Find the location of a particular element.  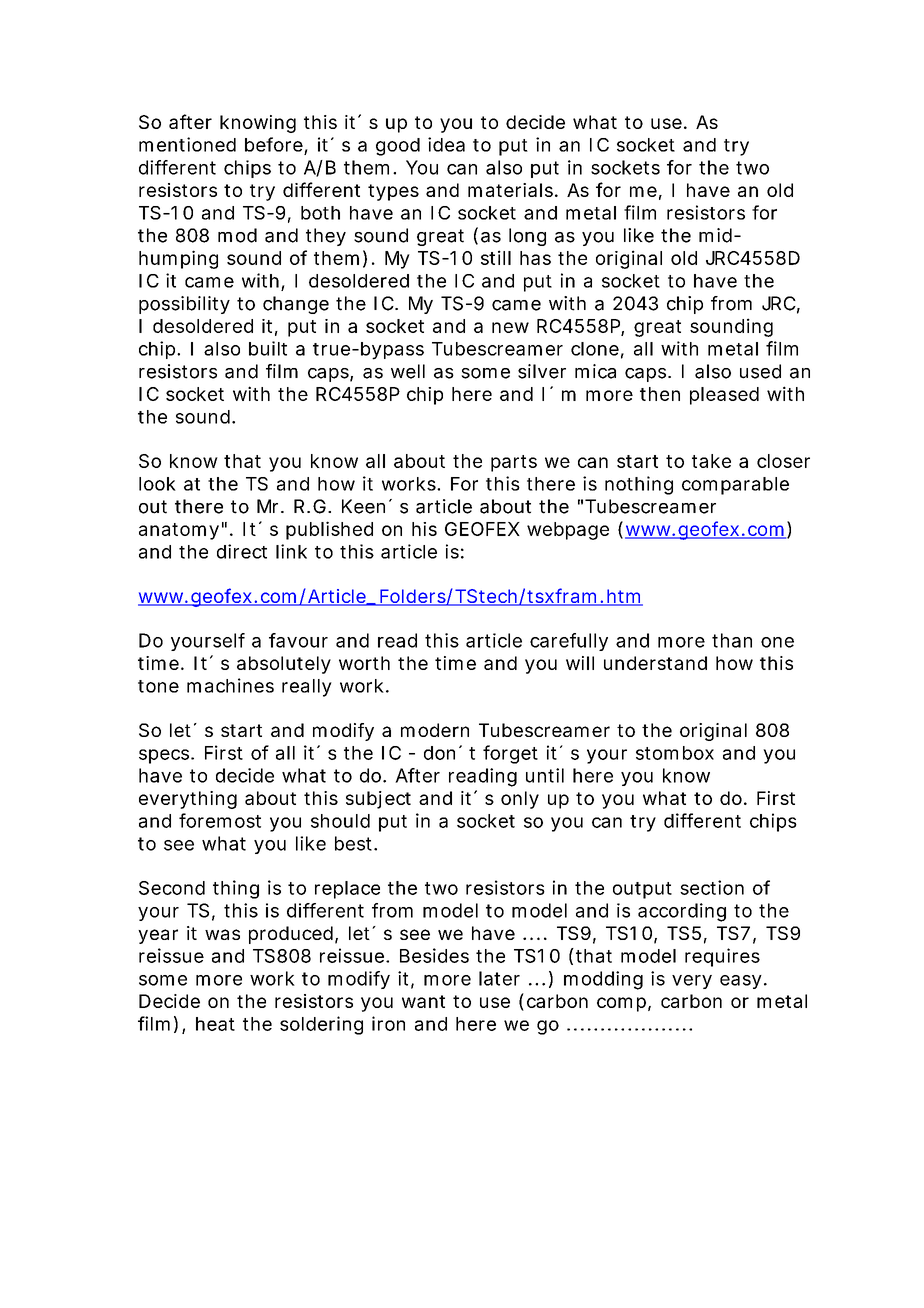

long is located at coordinates (527, 237).
